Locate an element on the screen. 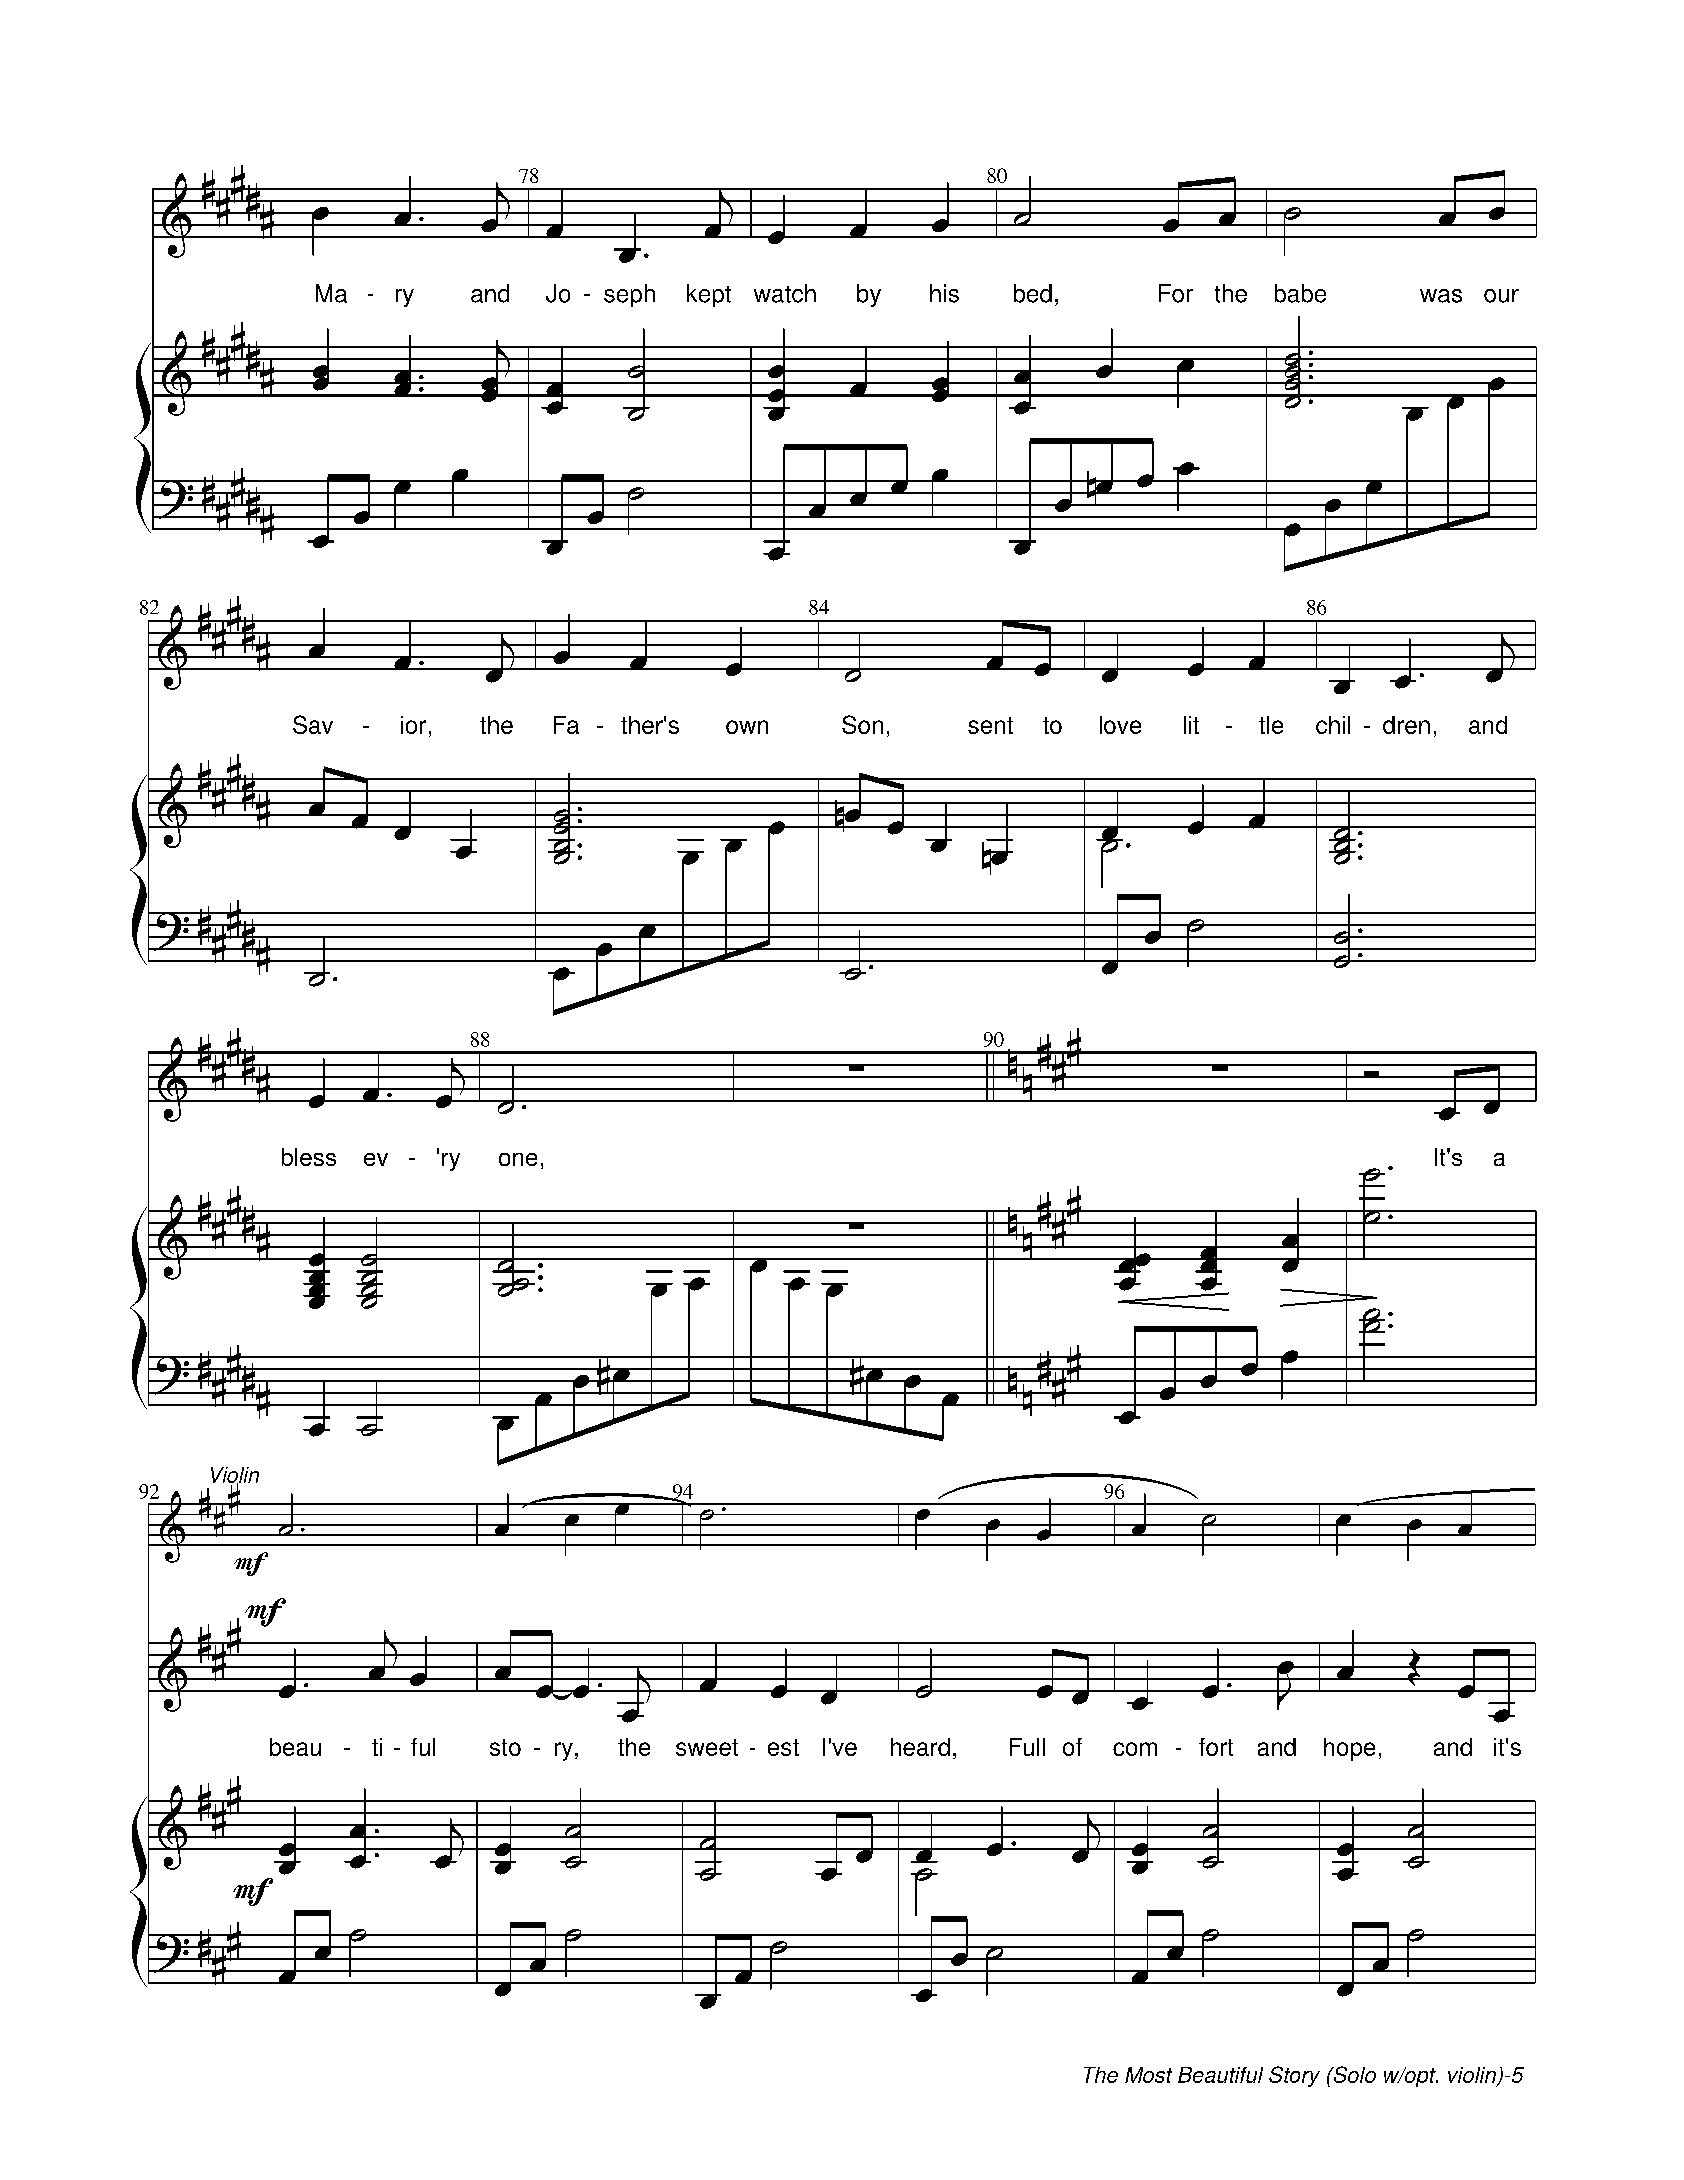 This screenshot has width=1684, height=2180. hope is located at coordinates (1349, 1749).
